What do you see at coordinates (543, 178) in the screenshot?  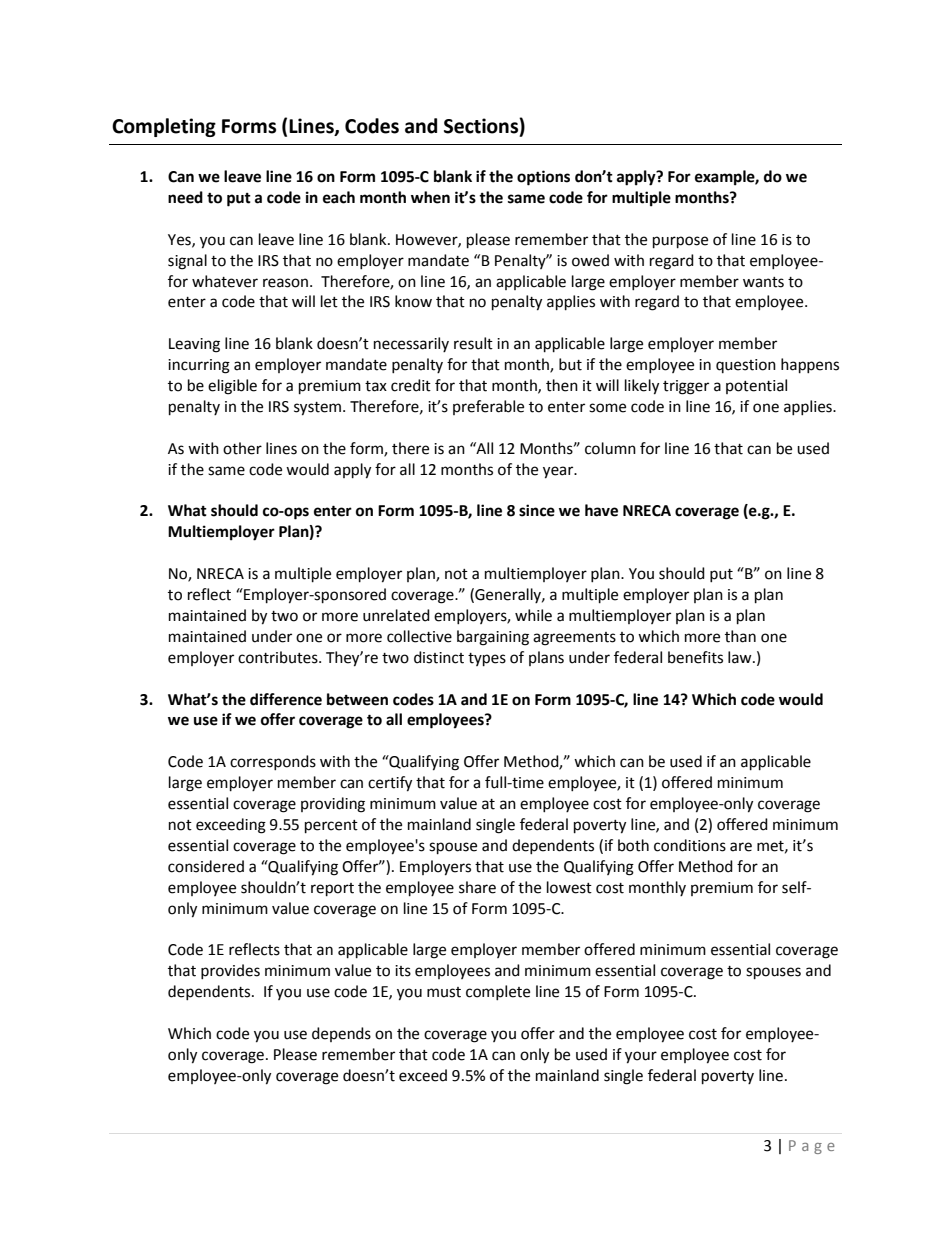 I see `options` at bounding box center [543, 178].
